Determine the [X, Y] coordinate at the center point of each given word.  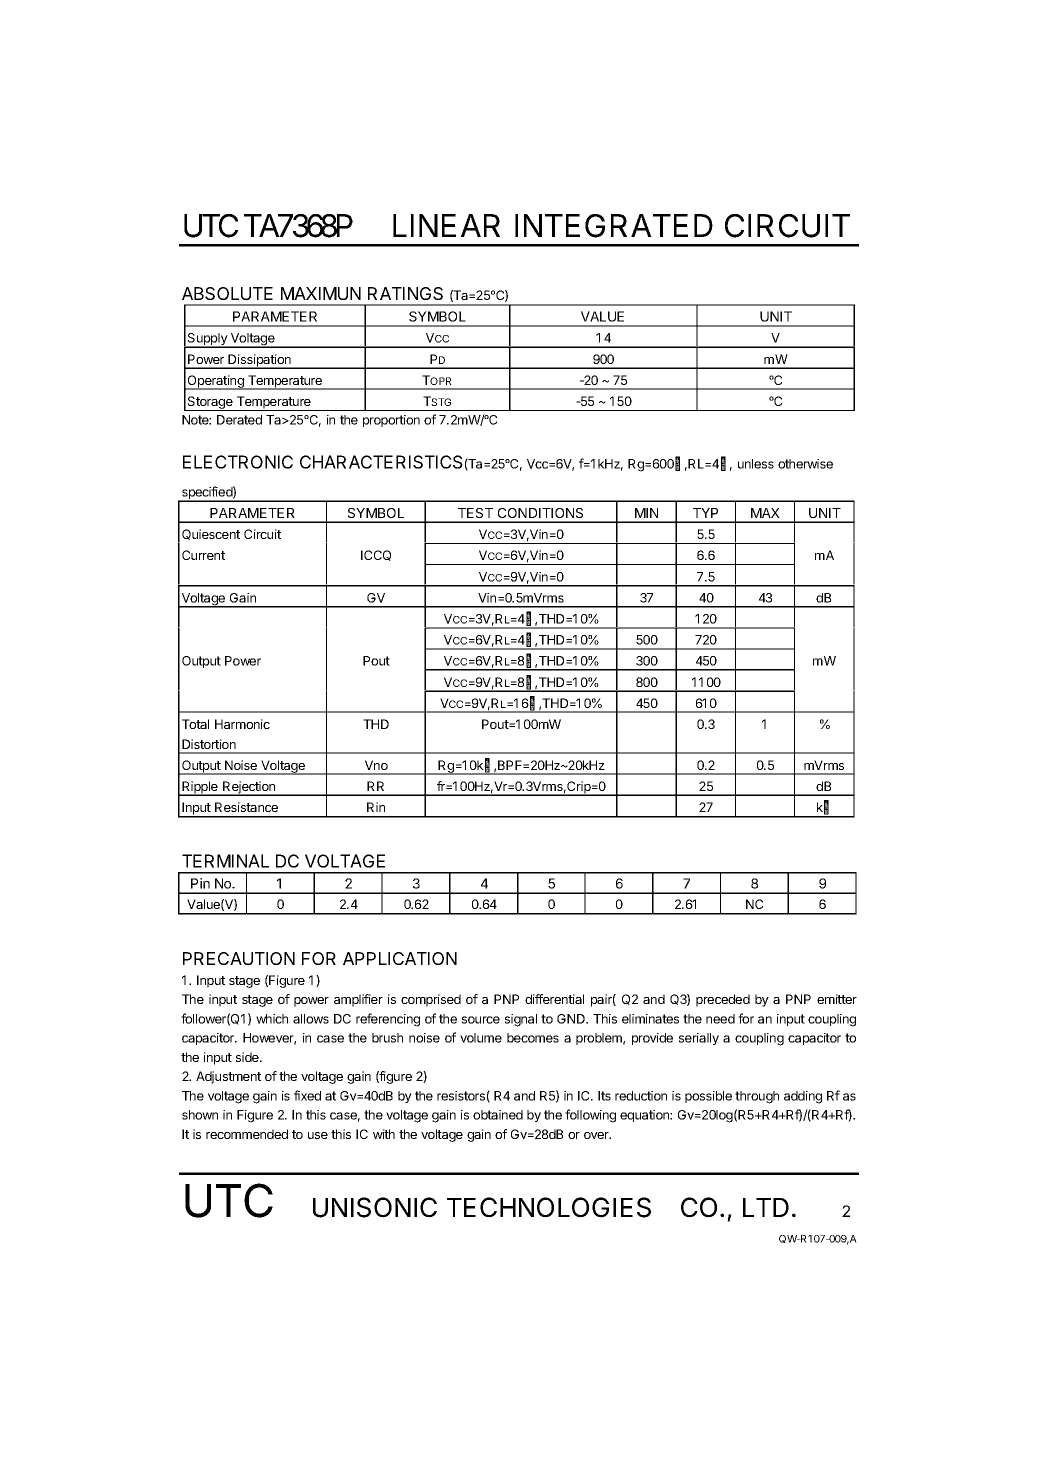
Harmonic [242, 724]
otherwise [805, 464]
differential [554, 999]
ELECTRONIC [238, 462]
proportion [391, 421]
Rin [376, 807]
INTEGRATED [614, 226]
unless [756, 464]
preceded [723, 1000]
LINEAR [446, 225]
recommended [247, 1134]
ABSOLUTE [227, 293]
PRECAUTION [239, 958]
